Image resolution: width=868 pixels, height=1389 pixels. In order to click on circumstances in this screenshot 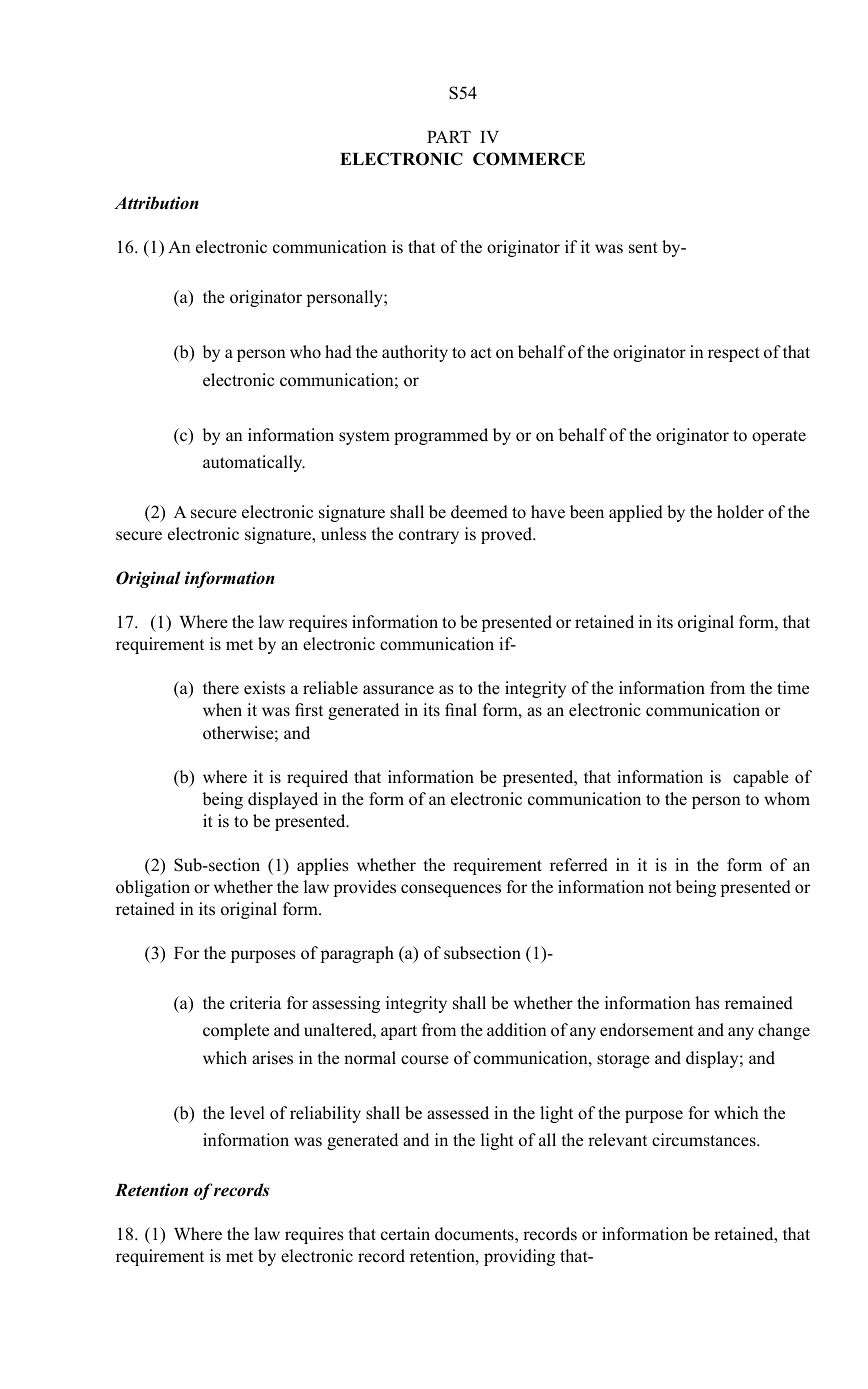, I will do `click(705, 1140)`.
